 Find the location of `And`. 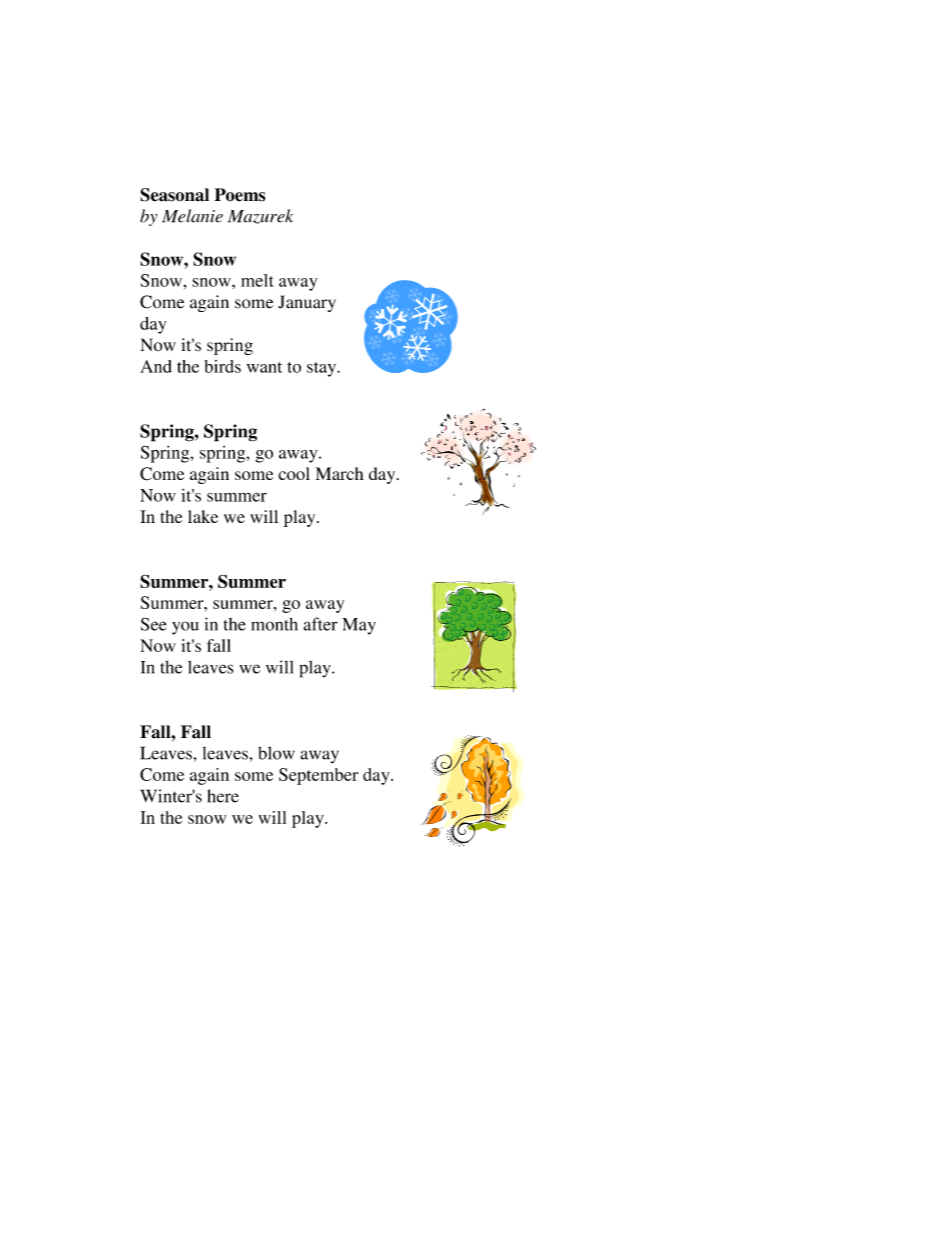

And is located at coordinates (156, 366).
